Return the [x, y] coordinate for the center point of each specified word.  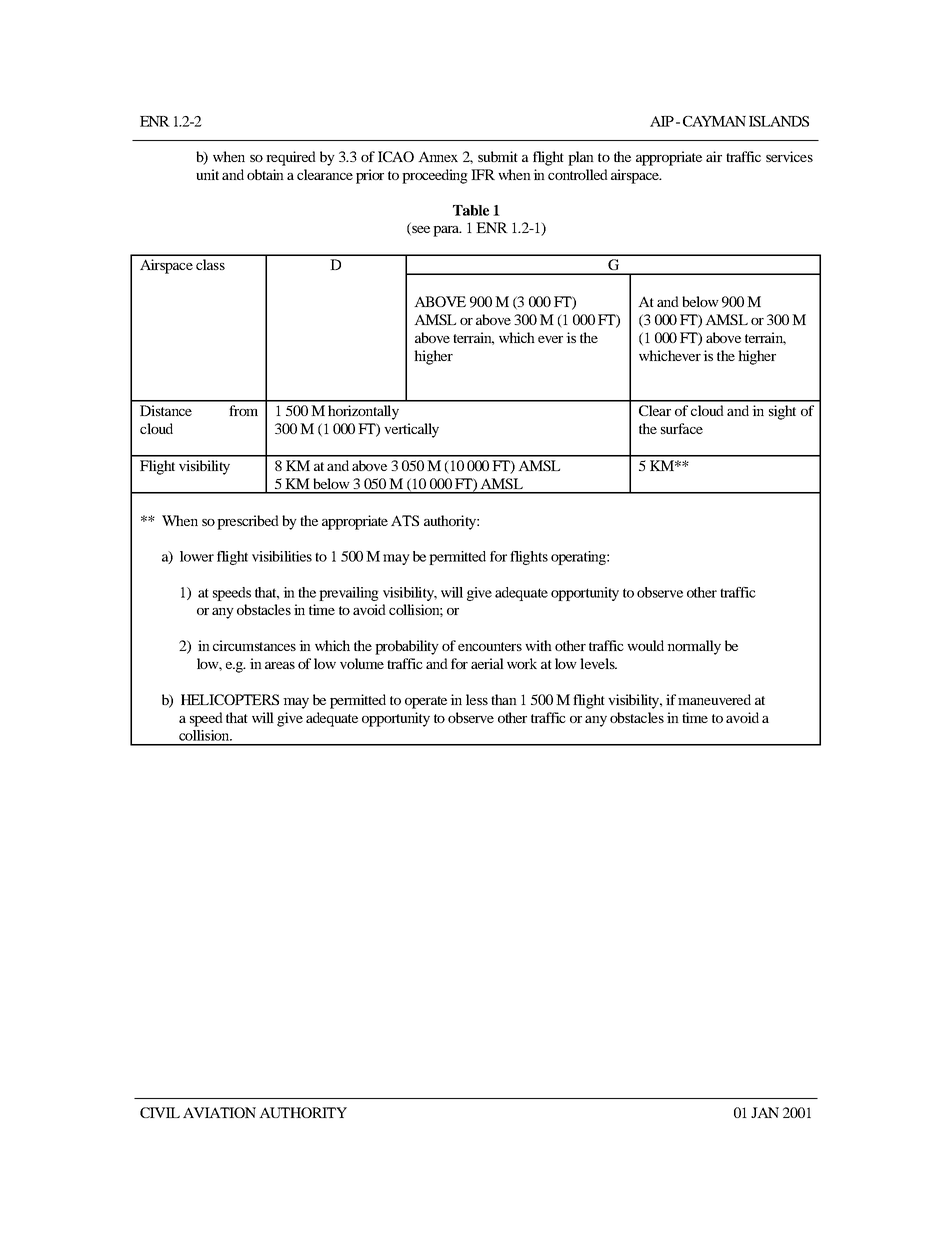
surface [682, 428]
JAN [765, 1112]
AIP [662, 121]
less [477, 699]
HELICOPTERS [230, 699]
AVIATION [219, 1112]
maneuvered [714, 699]
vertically [411, 430]
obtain [265, 174]
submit [498, 156]
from [243, 410]
